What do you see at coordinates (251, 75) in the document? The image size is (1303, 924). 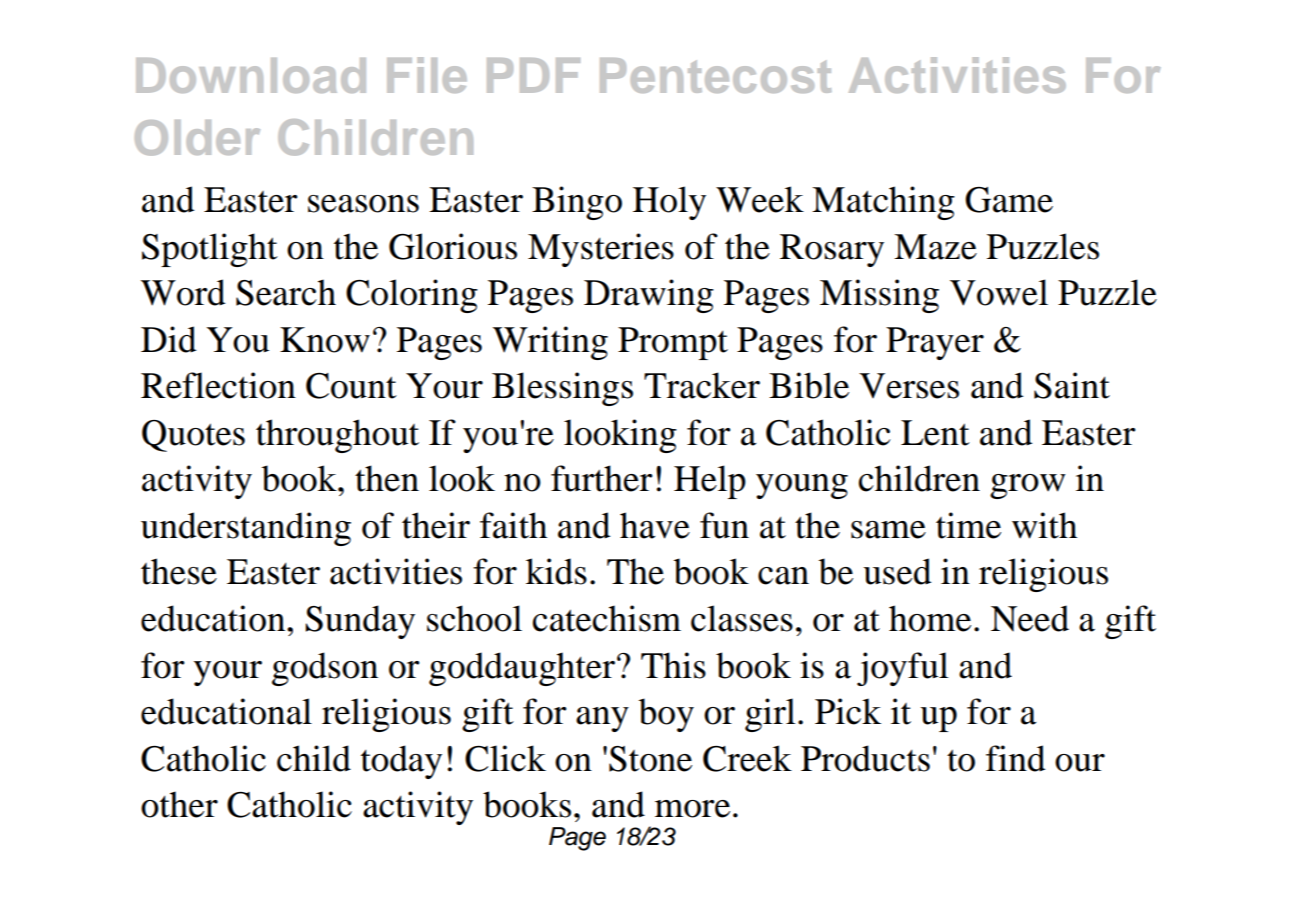 I see `Download` at bounding box center [251, 75].
